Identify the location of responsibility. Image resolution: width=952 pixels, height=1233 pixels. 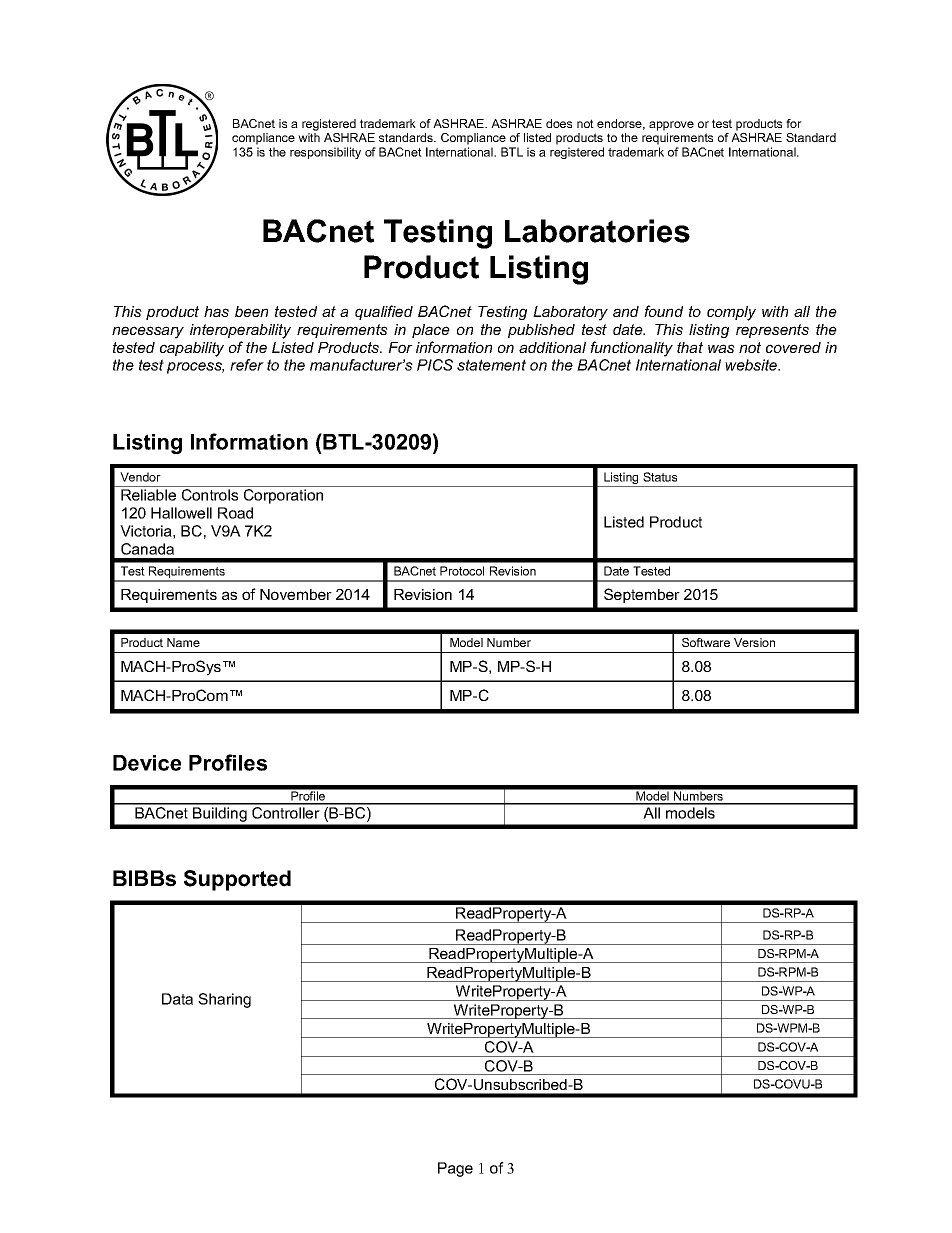
(325, 153).
